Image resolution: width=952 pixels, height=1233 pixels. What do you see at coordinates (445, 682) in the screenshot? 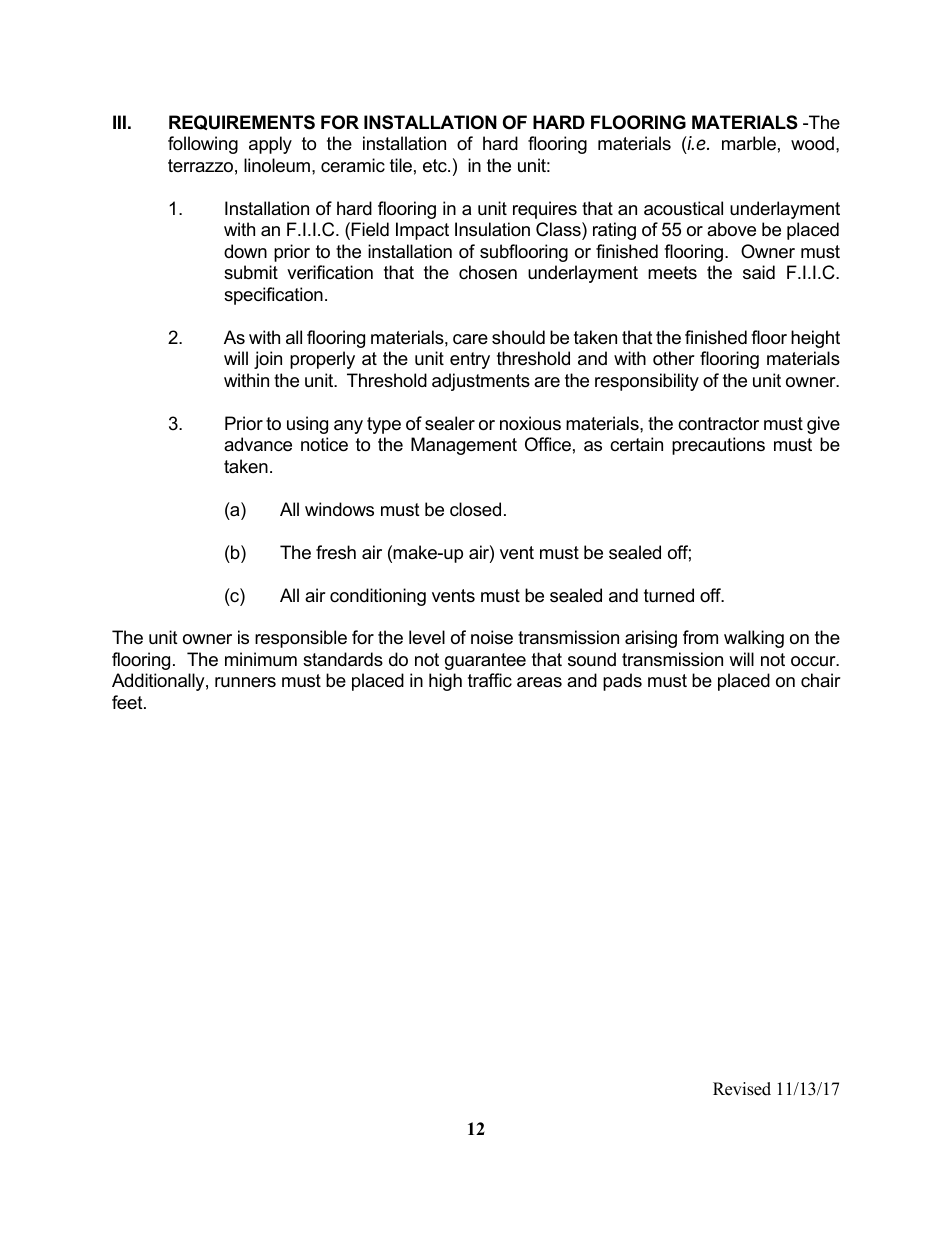
I see `high` at bounding box center [445, 682].
